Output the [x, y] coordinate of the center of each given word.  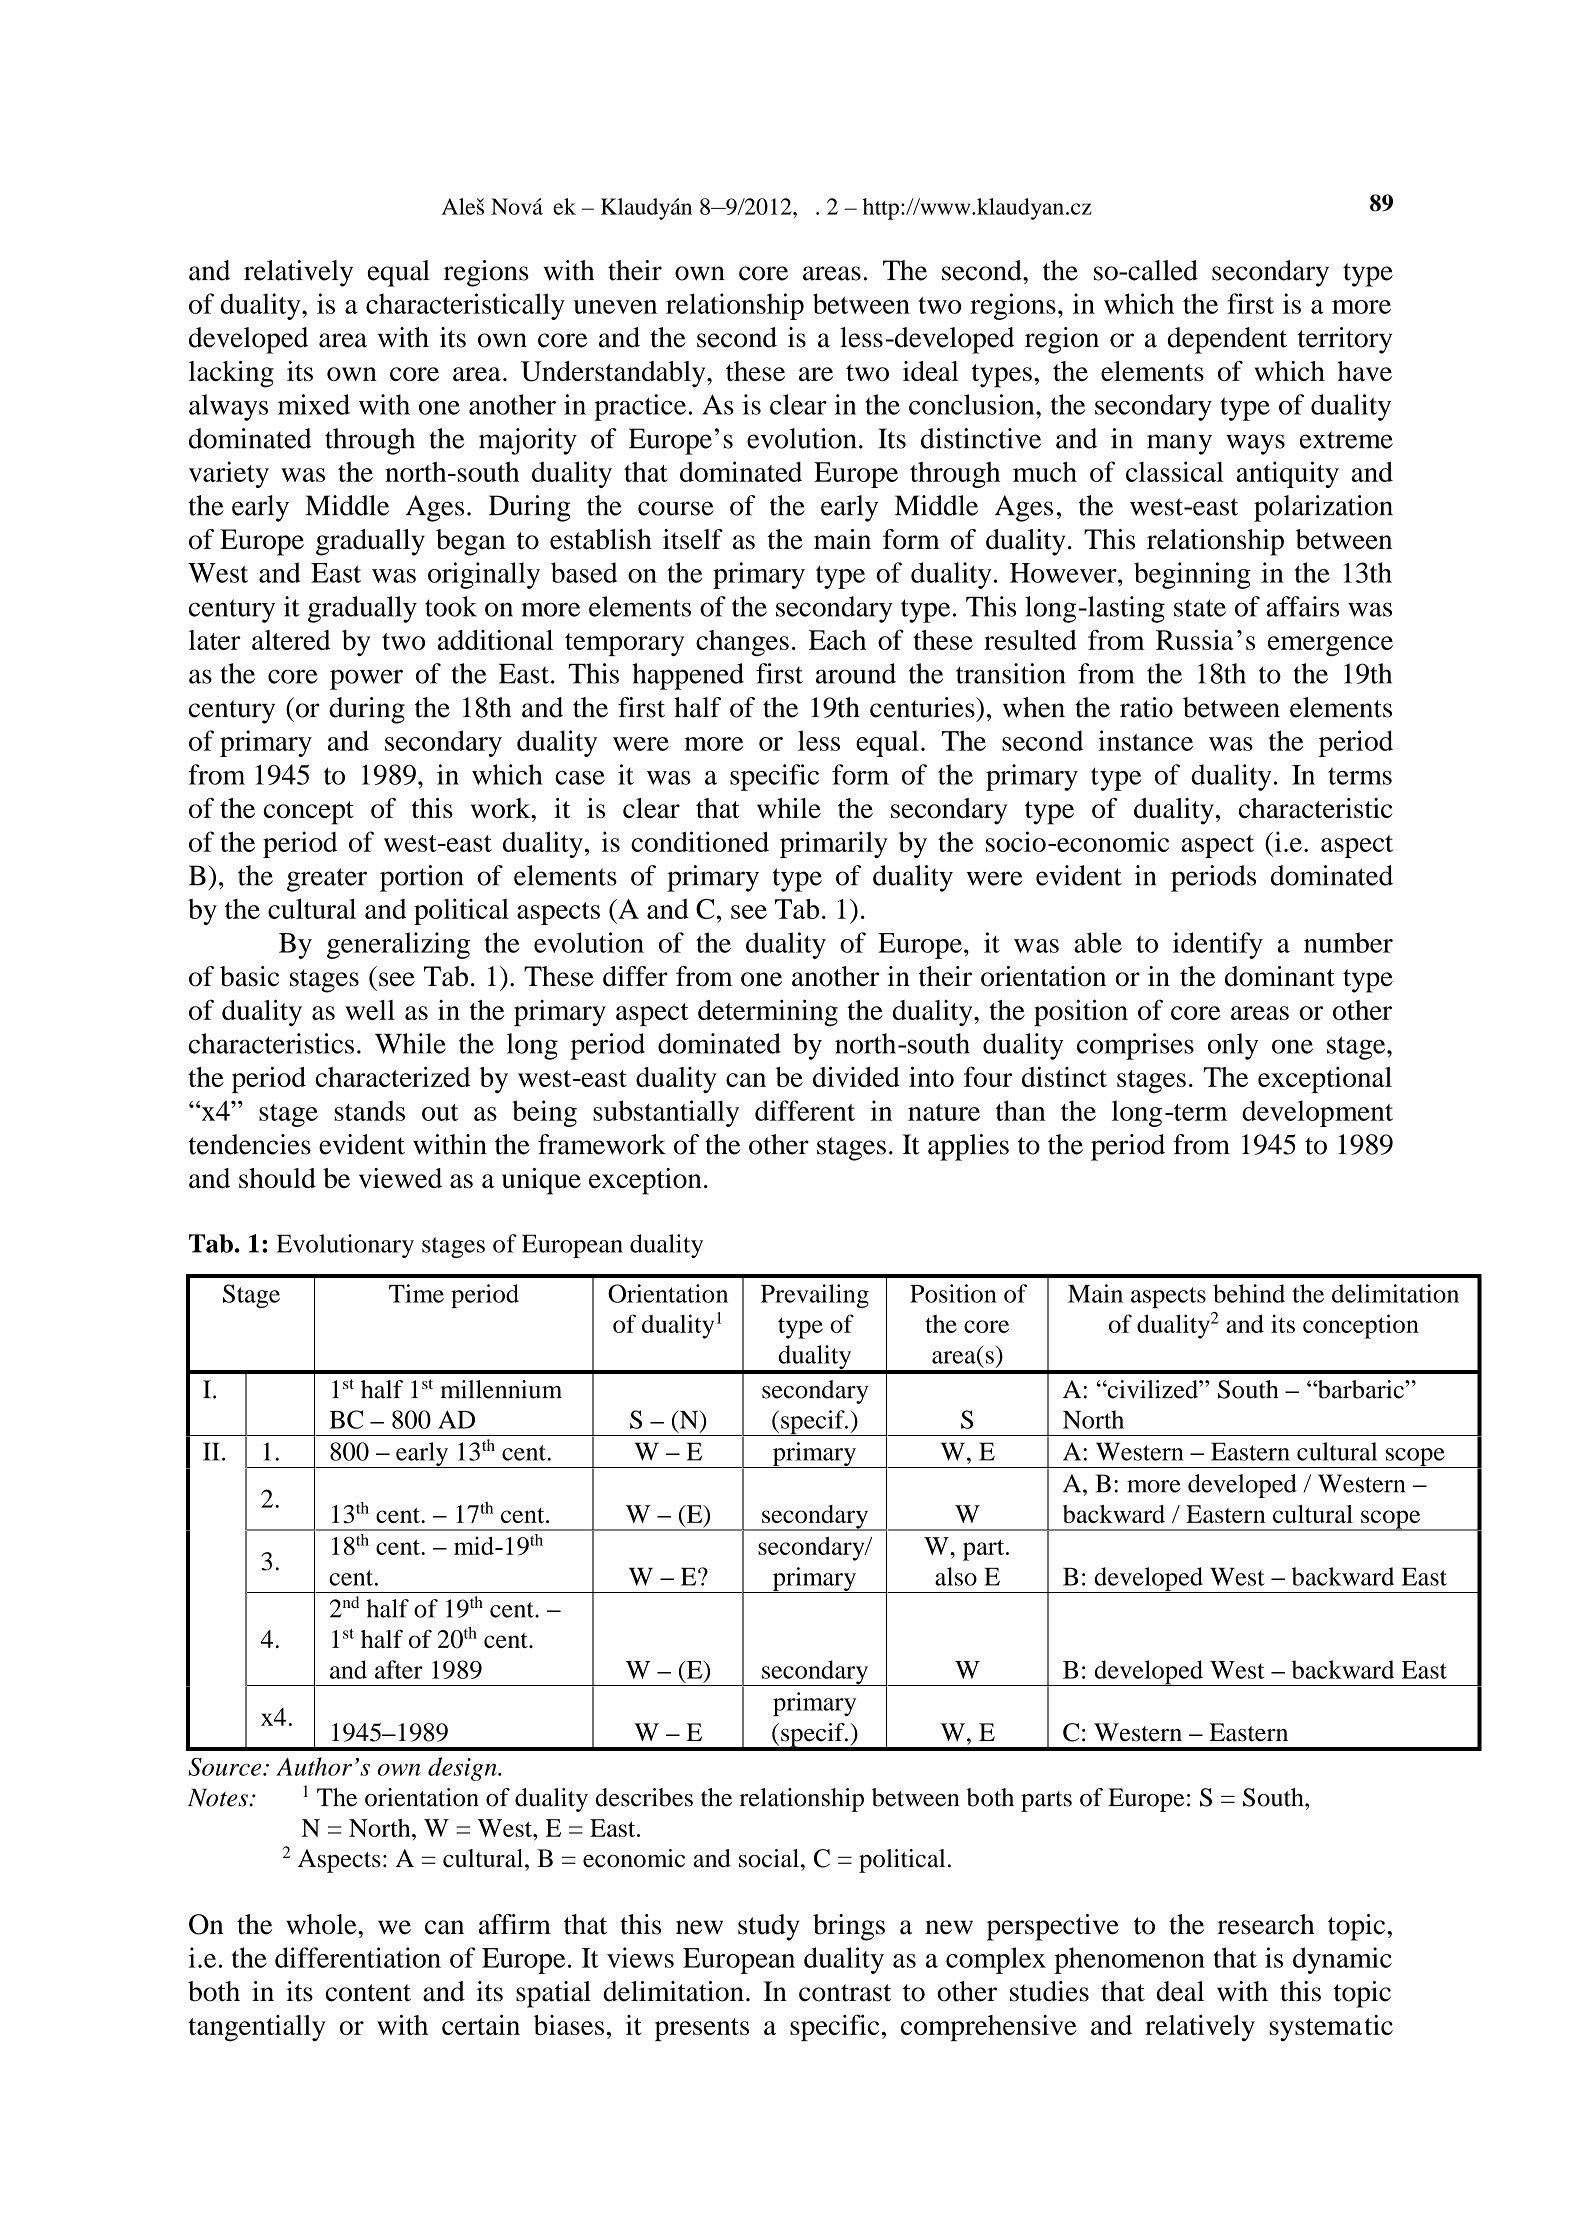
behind [1249, 1293]
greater [327, 880]
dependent [1227, 340]
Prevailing [815, 1296]
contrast [845, 1993]
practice [641, 407]
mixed [314, 404]
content [368, 1993]
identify [1218, 945]
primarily [834, 844]
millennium [501, 1389]
